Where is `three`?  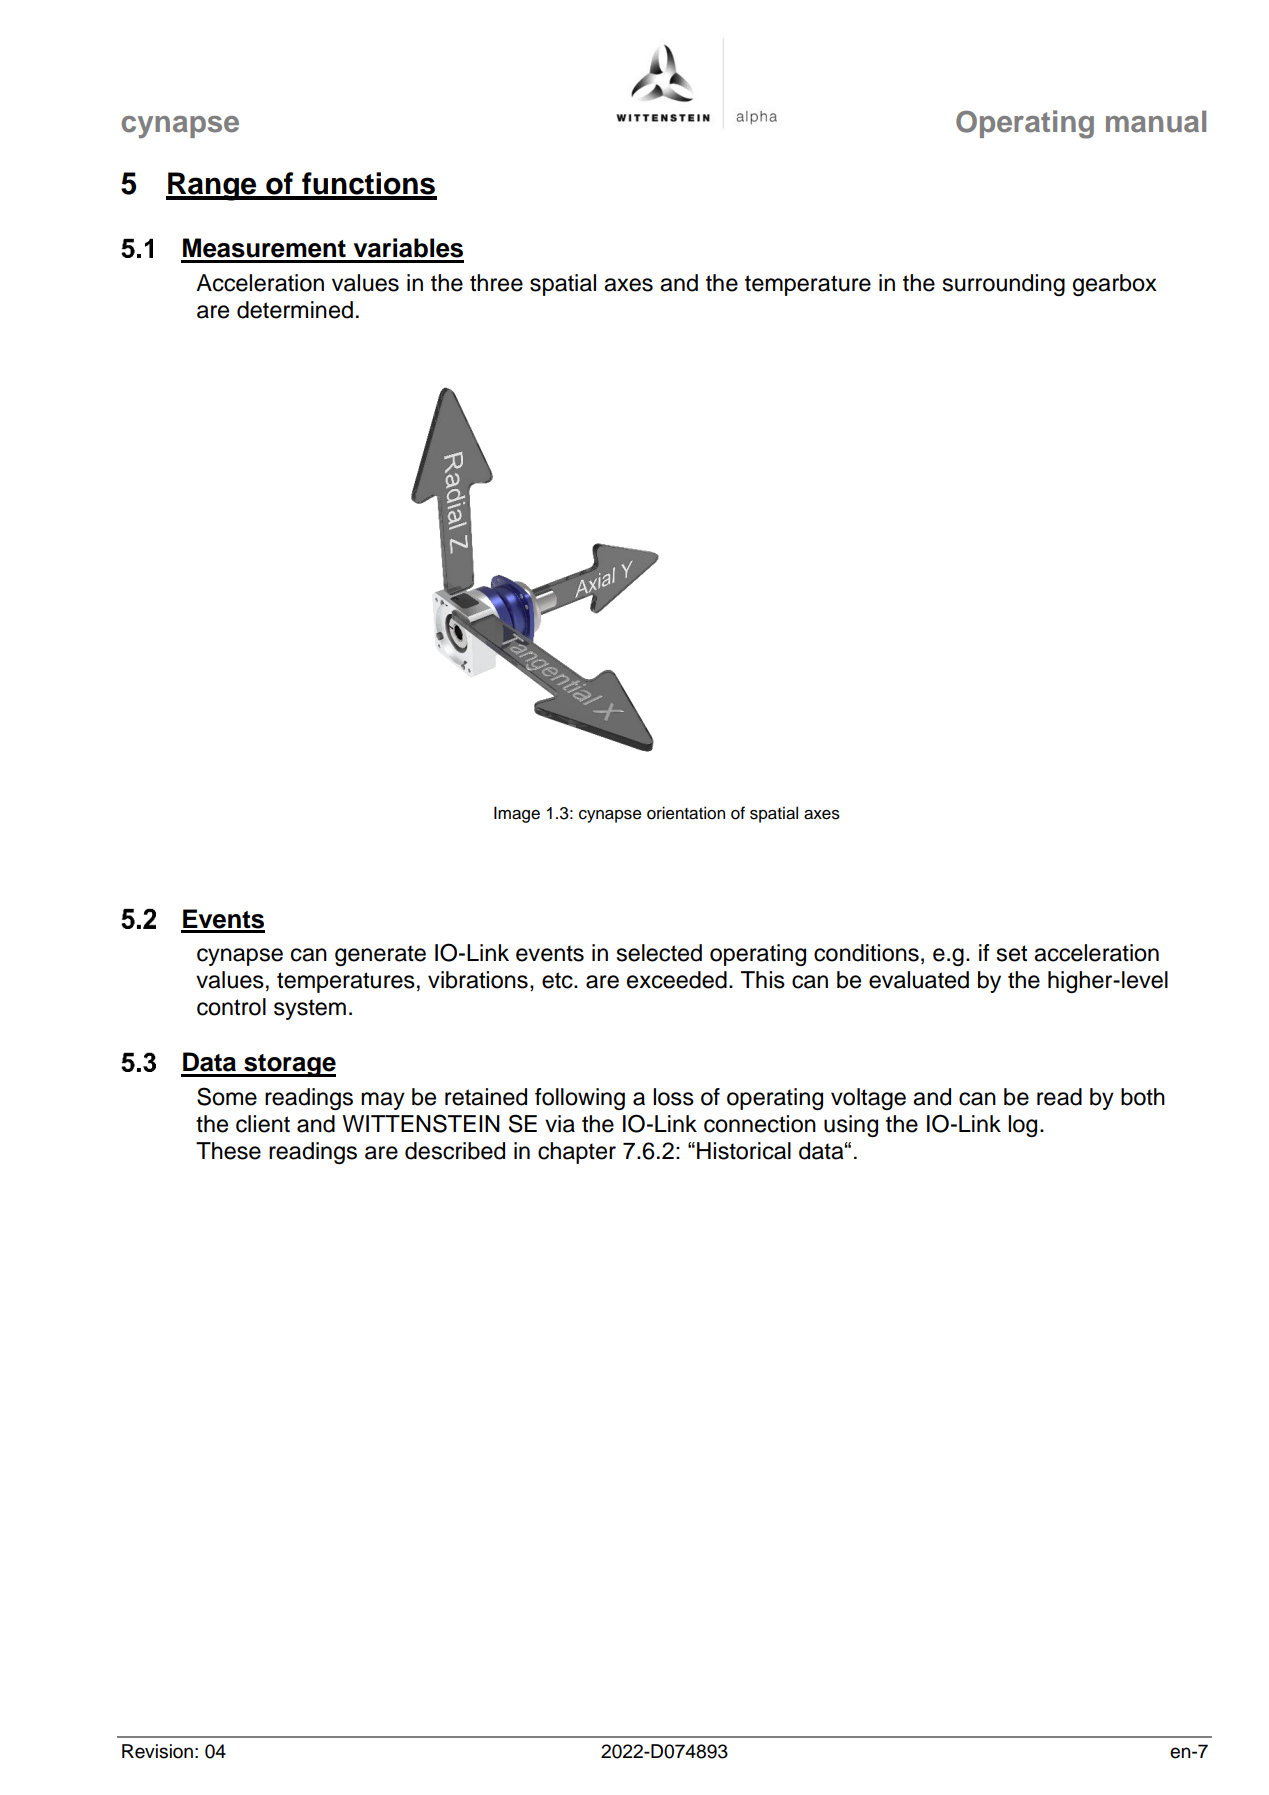
three is located at coordinates (496, 283).
